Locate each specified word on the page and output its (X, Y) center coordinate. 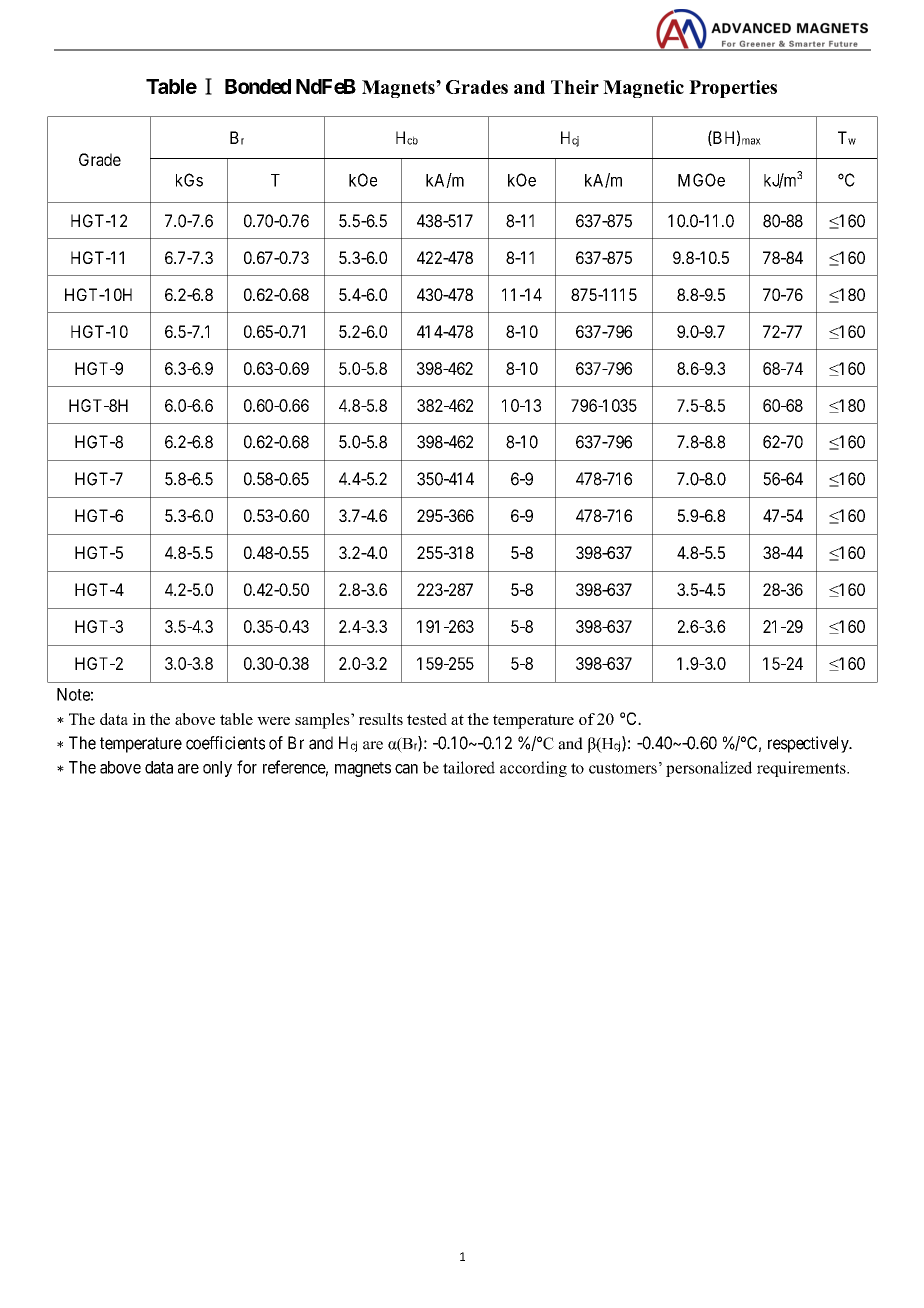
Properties (733, 89)
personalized (709, 769)
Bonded (258, 86)
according (533, 769)
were (273, 721)
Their (575, 87)
